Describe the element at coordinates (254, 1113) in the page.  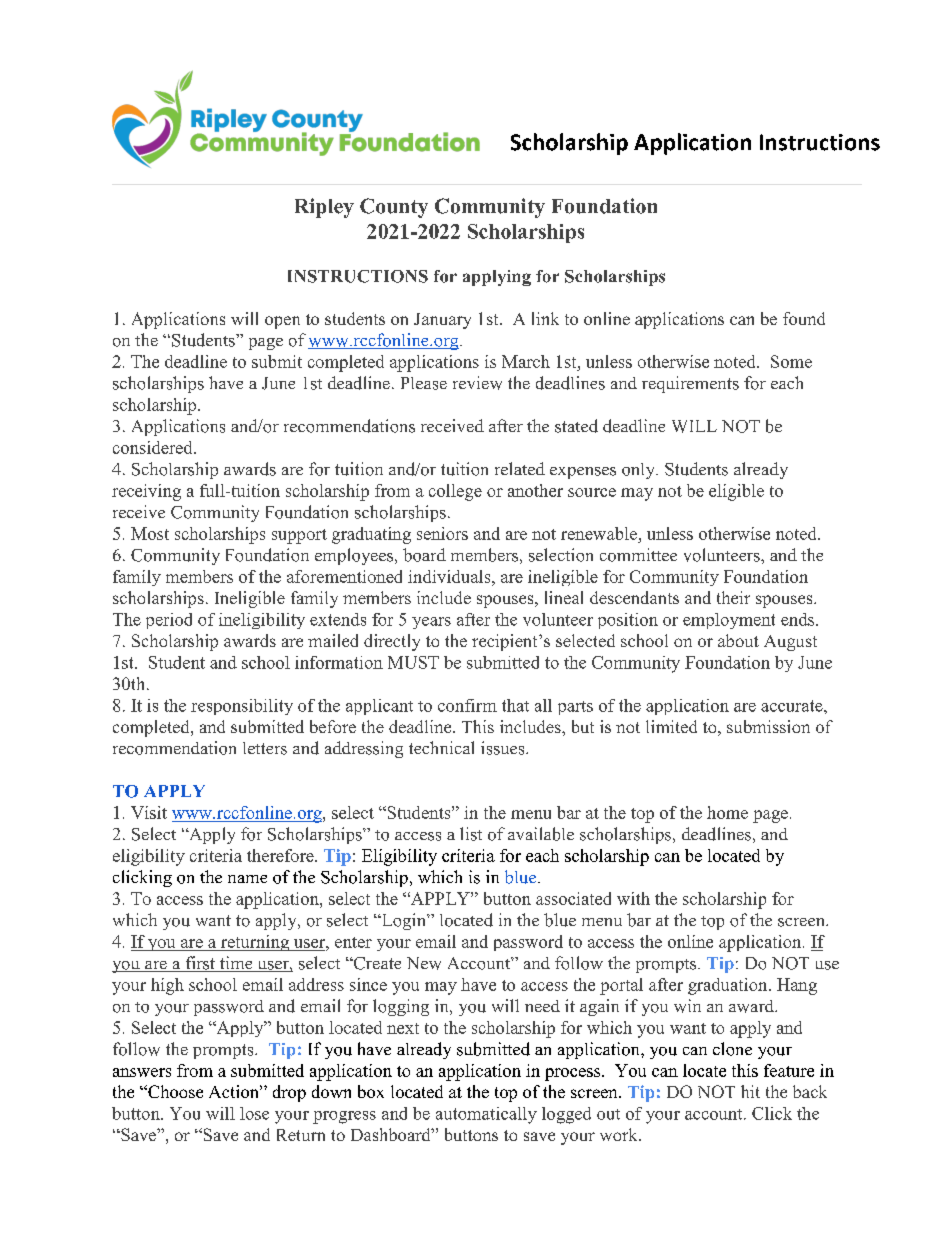
I see `lose` at that location.
